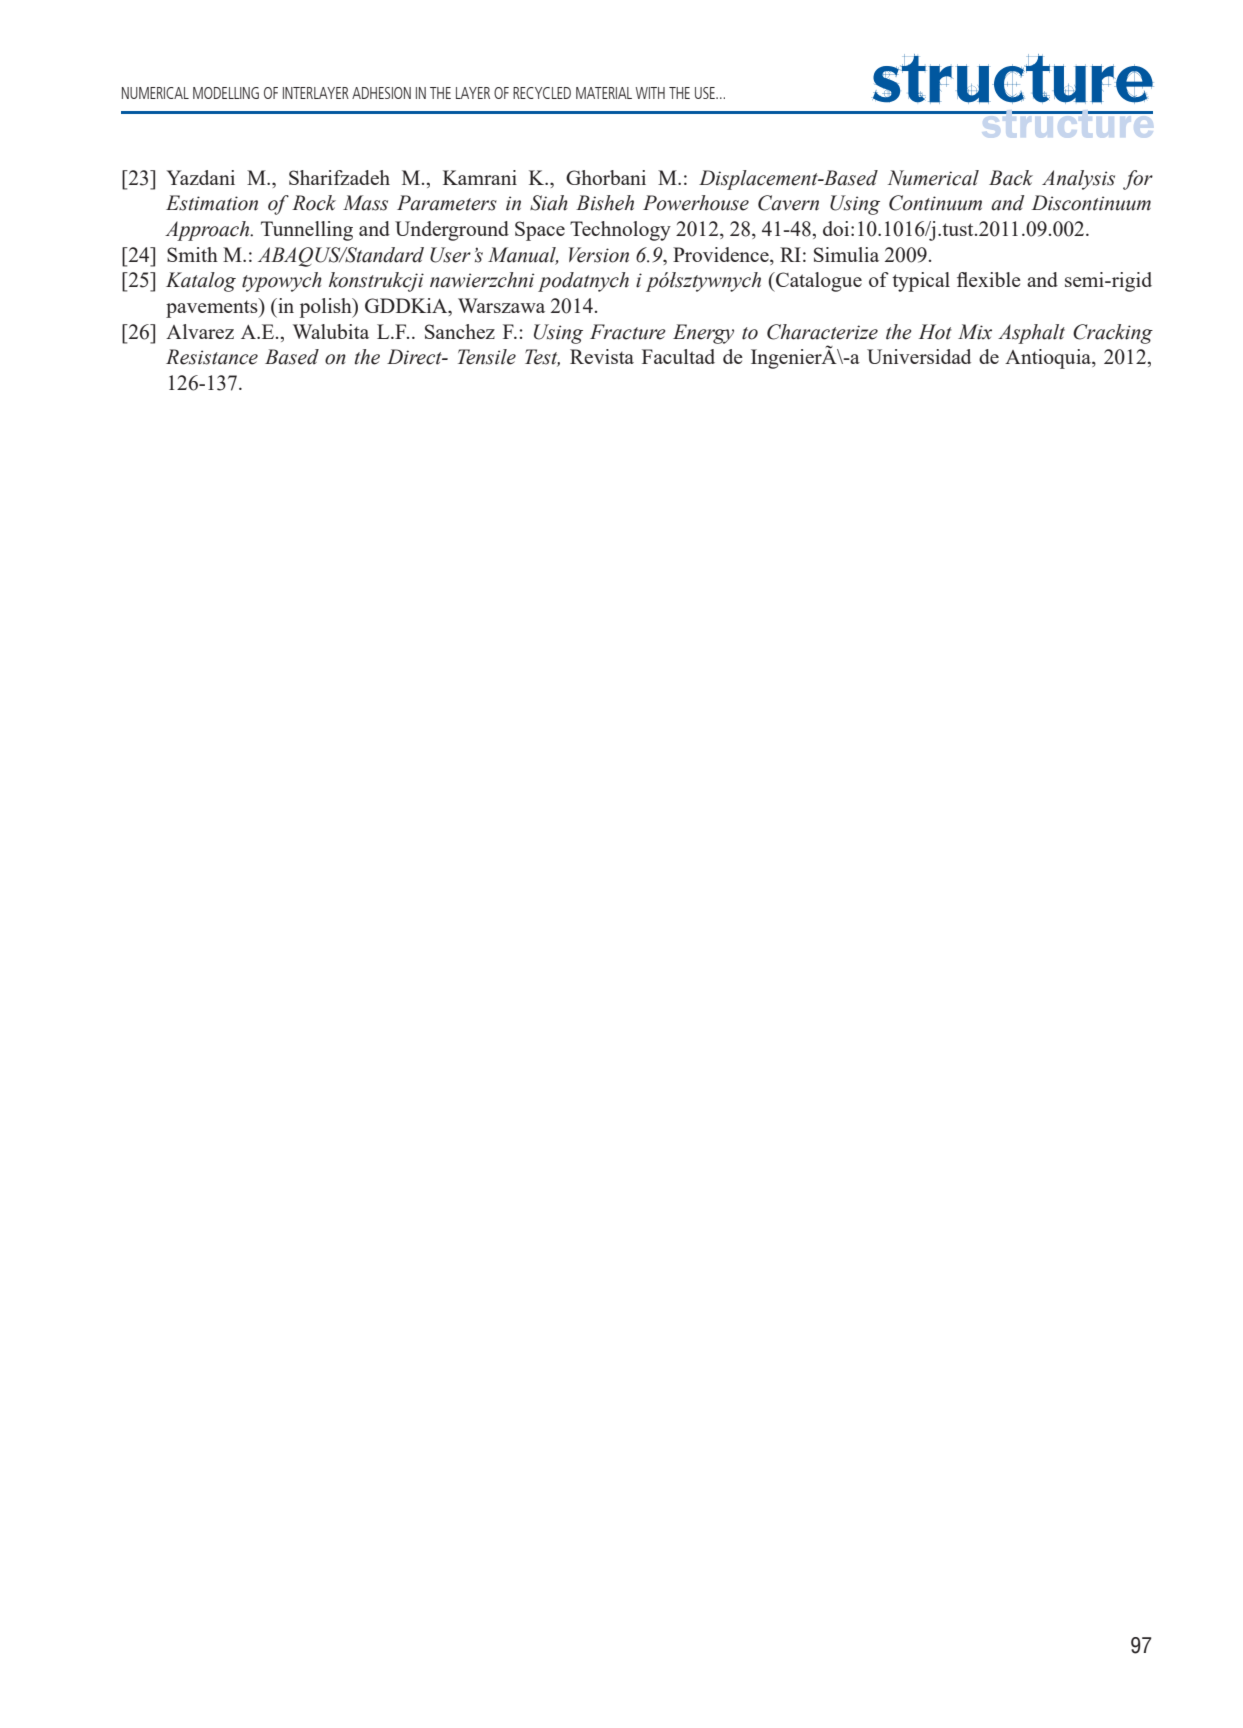  I want to click on Back, so click(1011, 178).
